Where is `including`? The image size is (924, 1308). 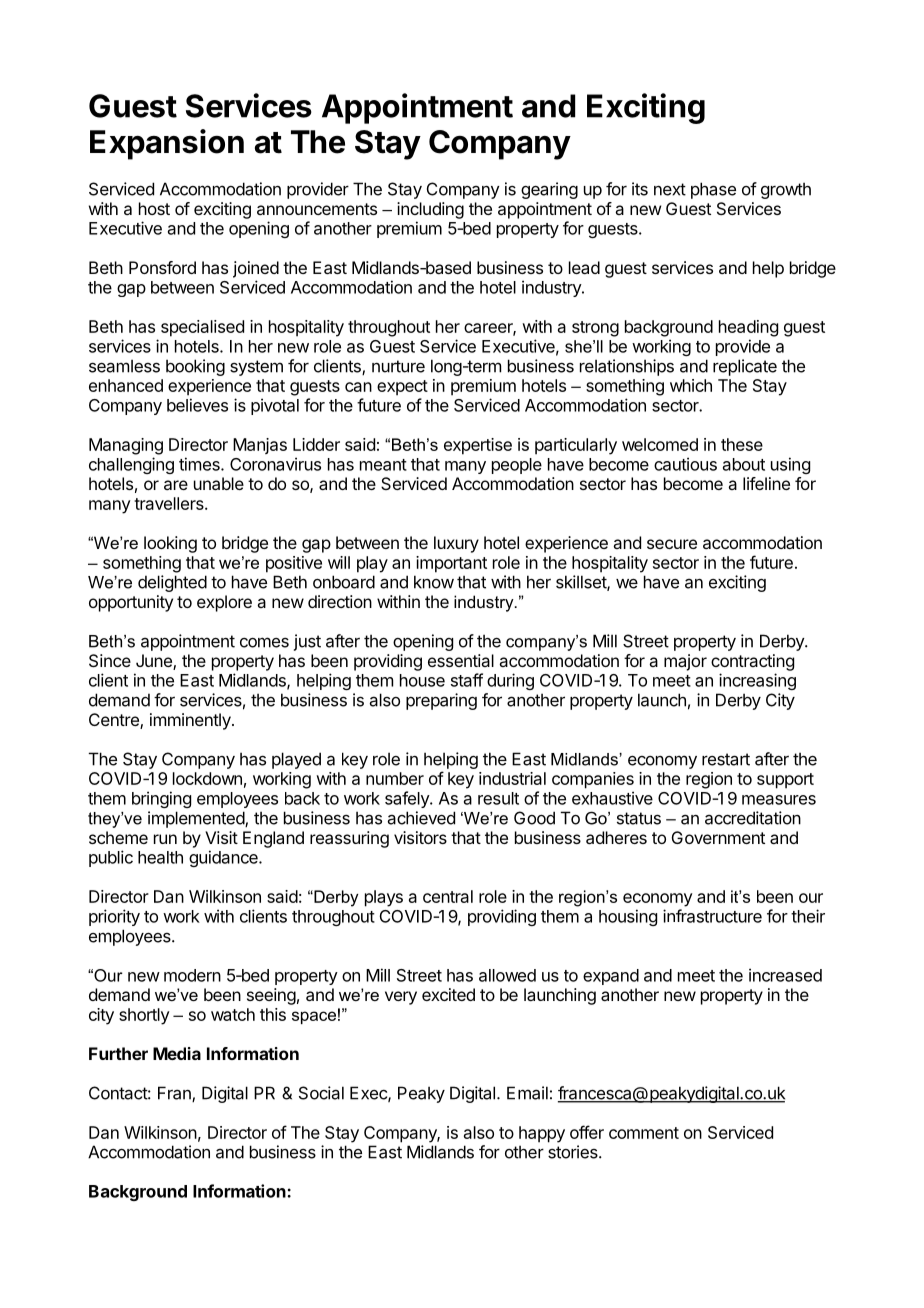
including is located at coordinates (430, 210).
